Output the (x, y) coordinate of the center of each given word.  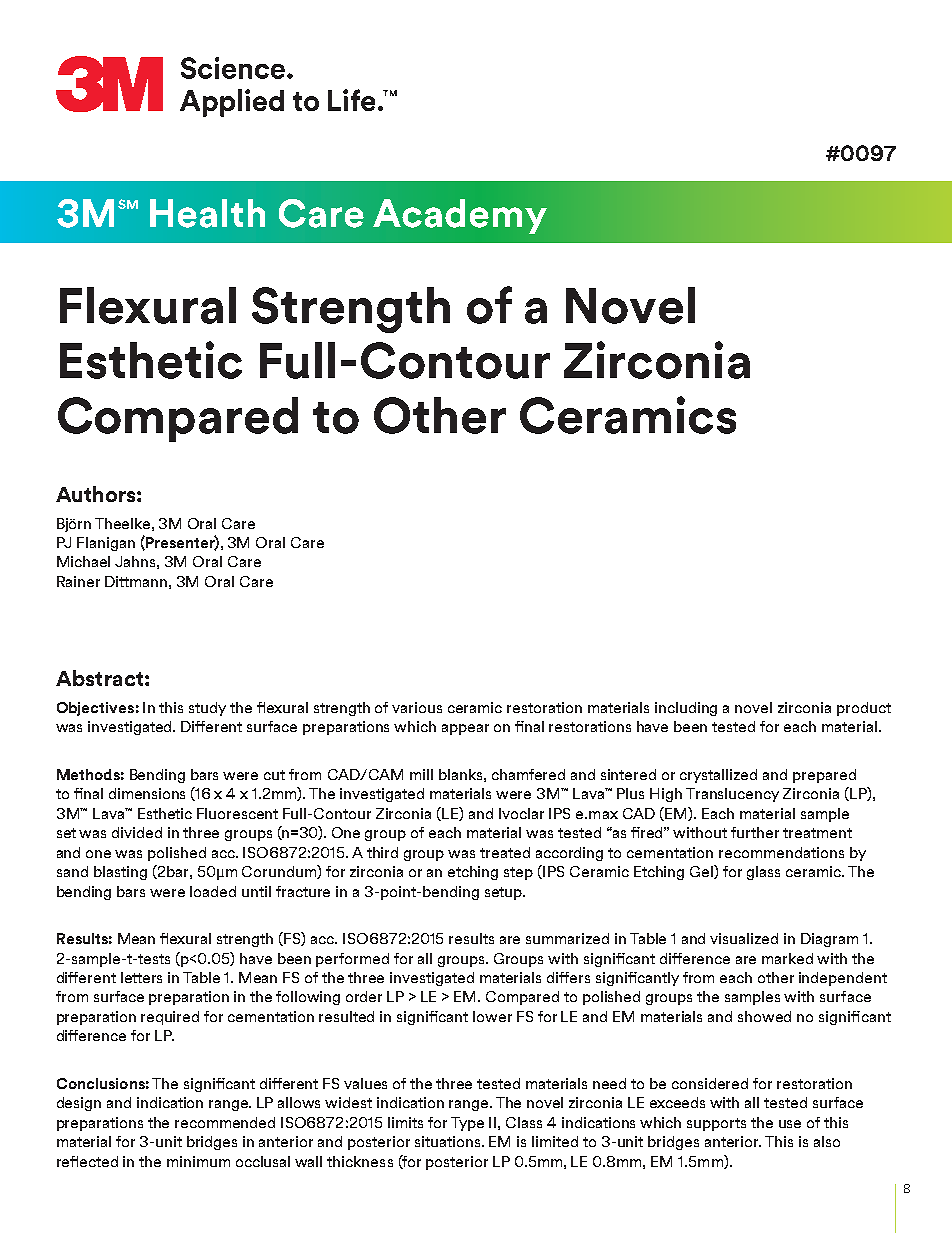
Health (207, 213)
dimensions (147, 793)
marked (787, 958)
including (686, 709)
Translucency (732, 795)
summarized (567, 938)
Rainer (78, 581)
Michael (83, 561)
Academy (460, 216)
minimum (198, 1161)
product (864, 709)
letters (141, 977)
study (207, 709)
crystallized (718, 776)
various (417, 707)
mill (421, 774)
